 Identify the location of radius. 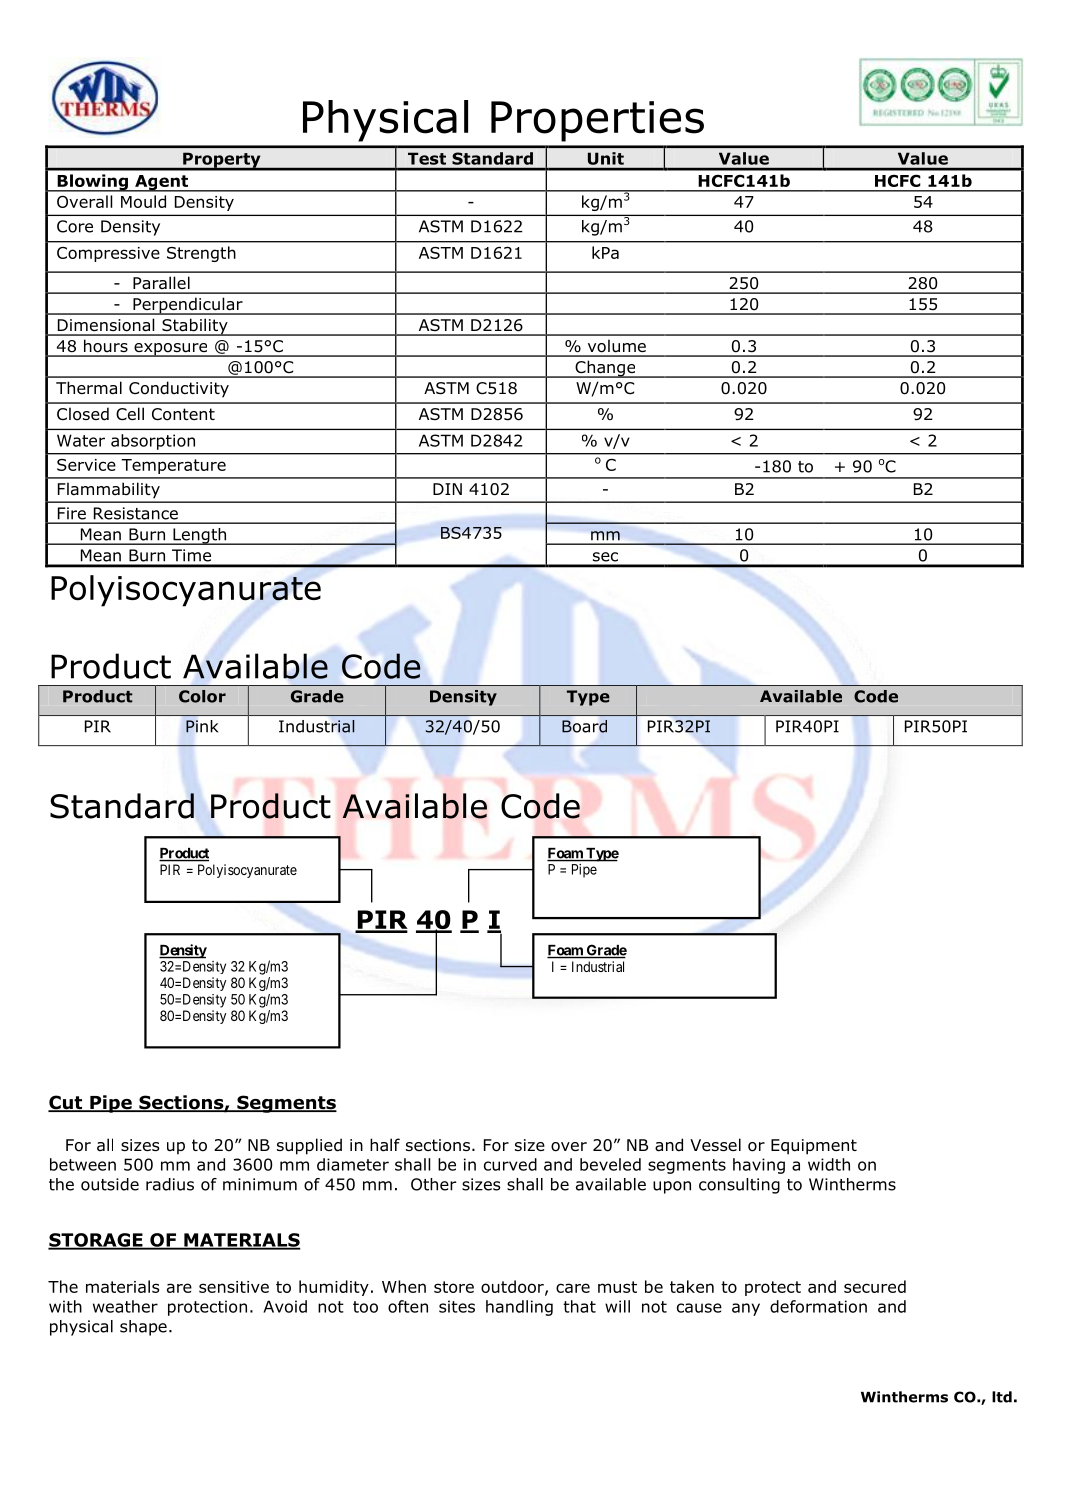
(170, 1184).
